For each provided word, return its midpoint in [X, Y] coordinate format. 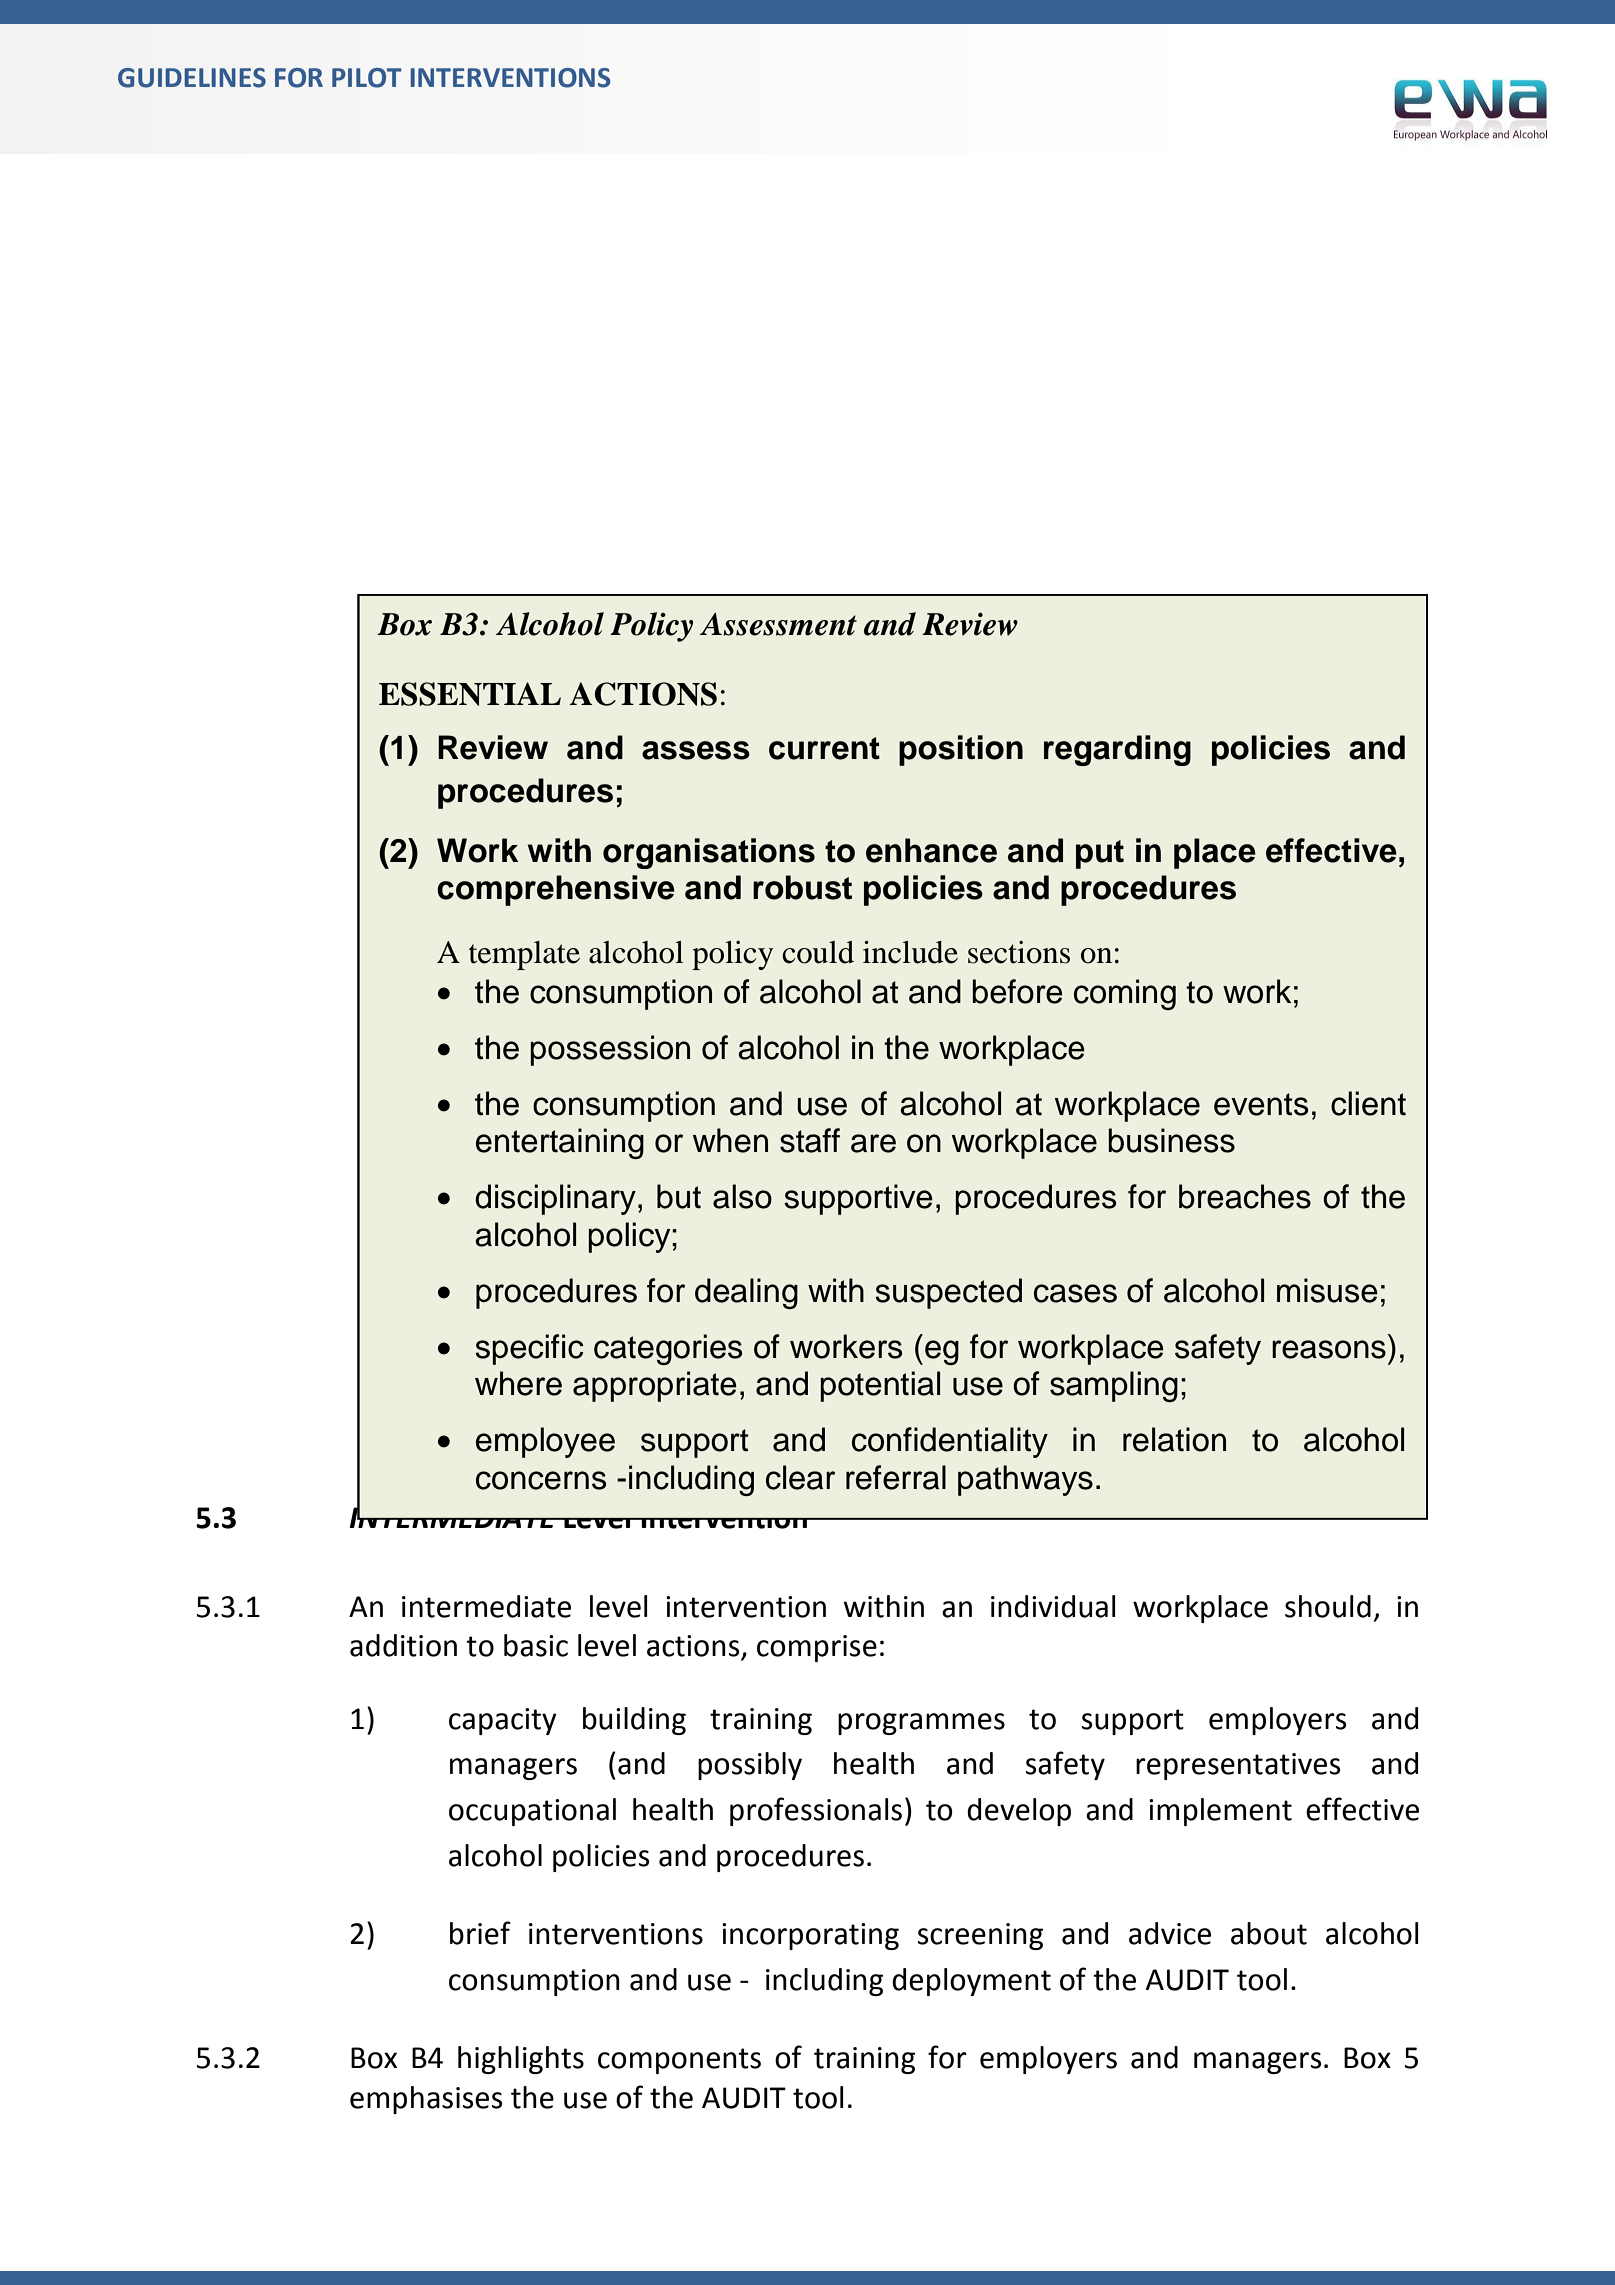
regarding [1117, 750]
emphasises [426, 2100]
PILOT [367, 78]
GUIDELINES [192, 78]
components [679, 2061]
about [1269, 1933]
